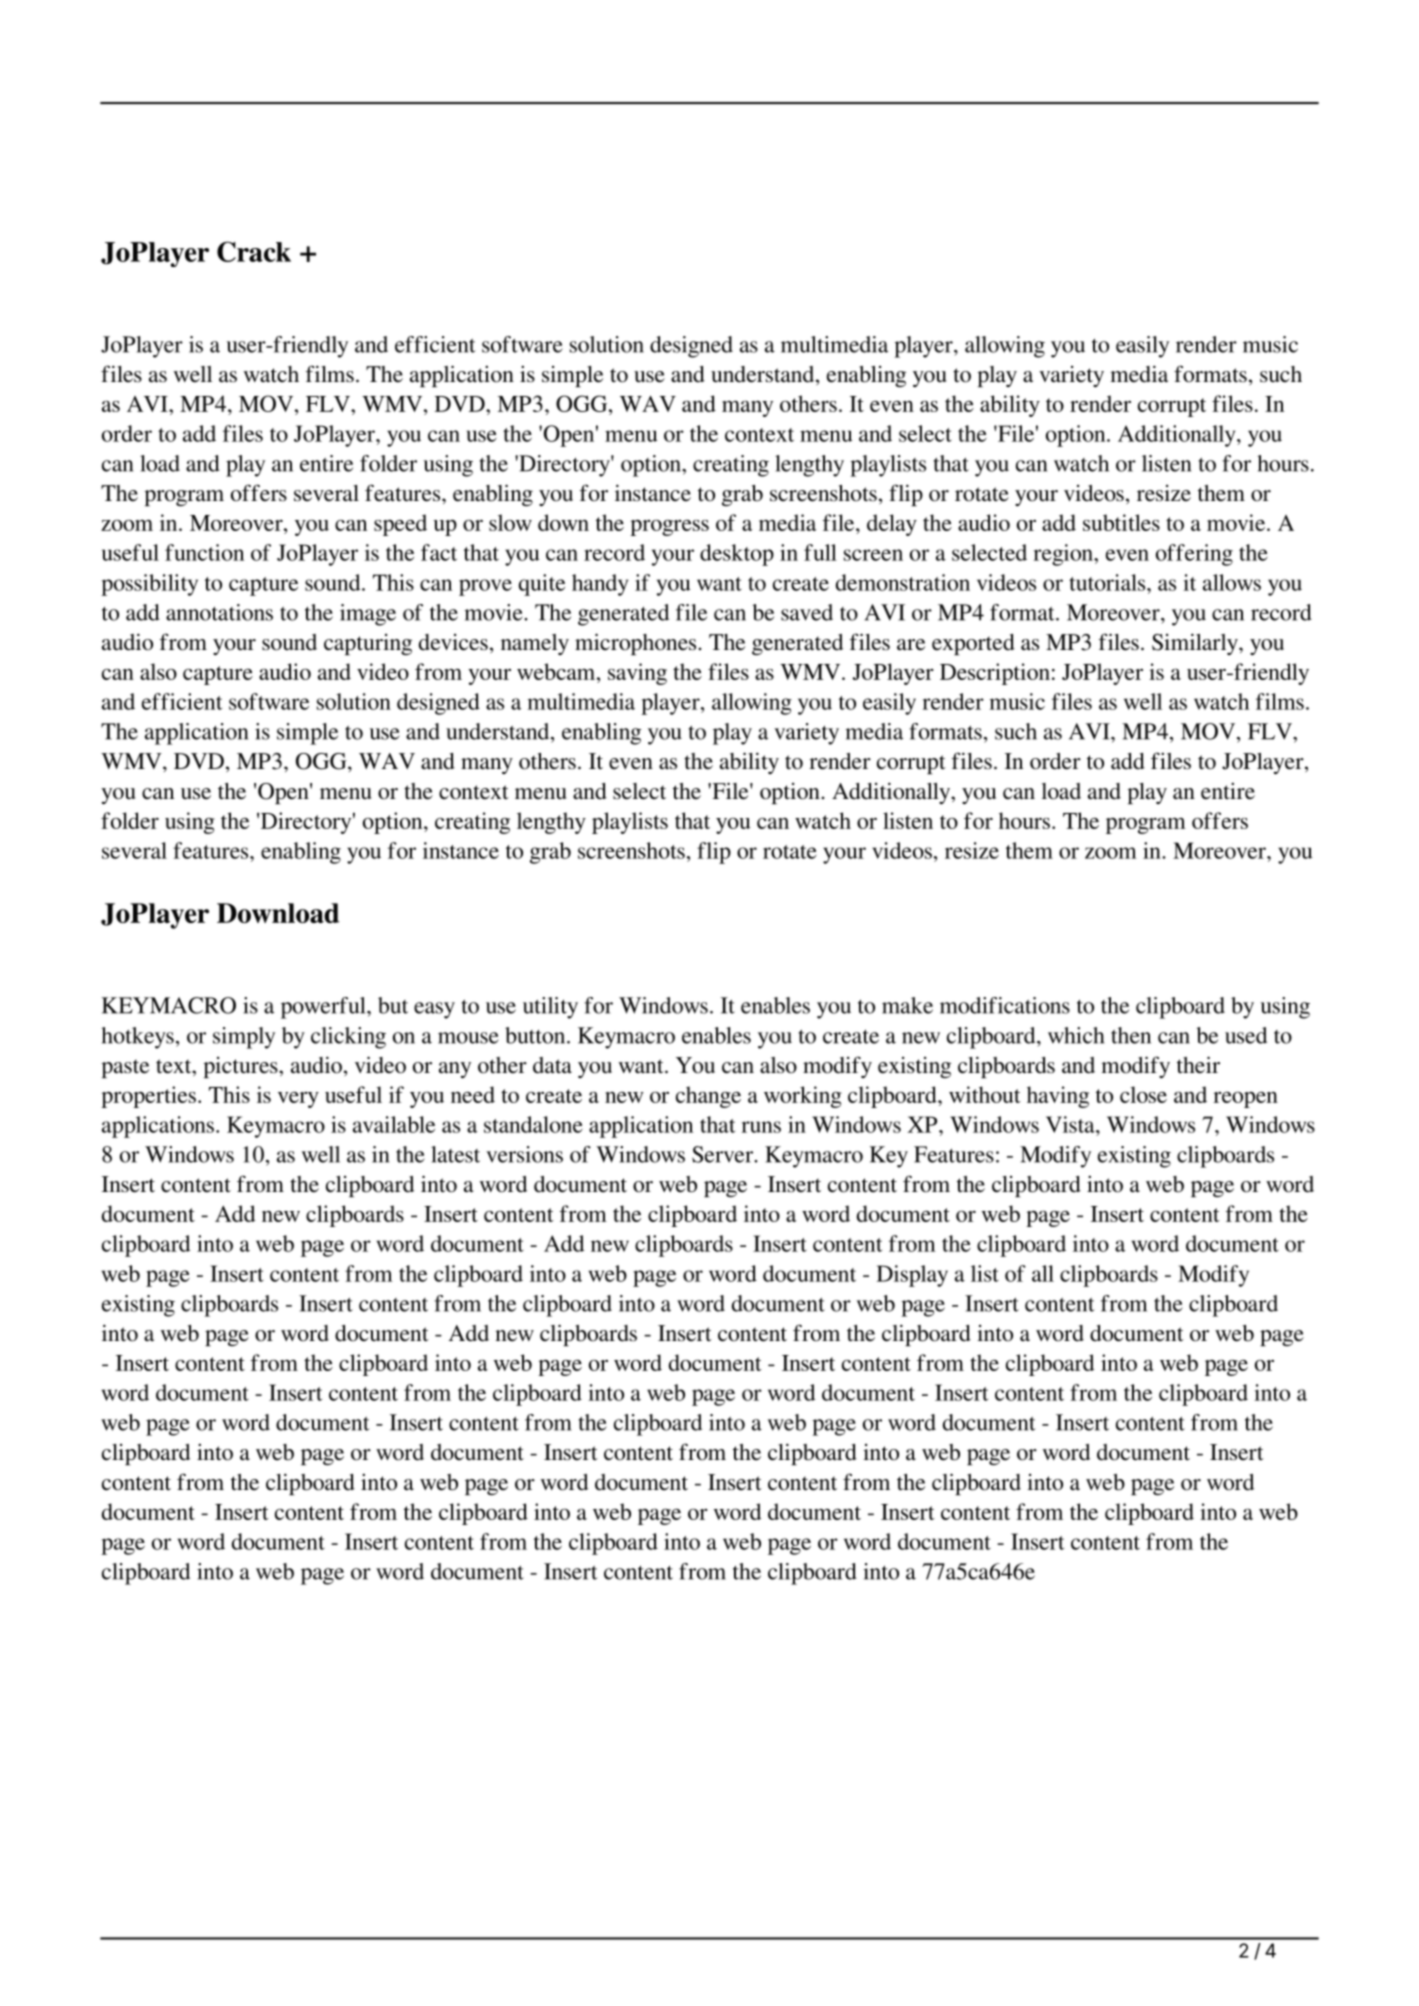 The width and height of the document is (1419, 2006). I want to click on region, so click(1064, 555).
